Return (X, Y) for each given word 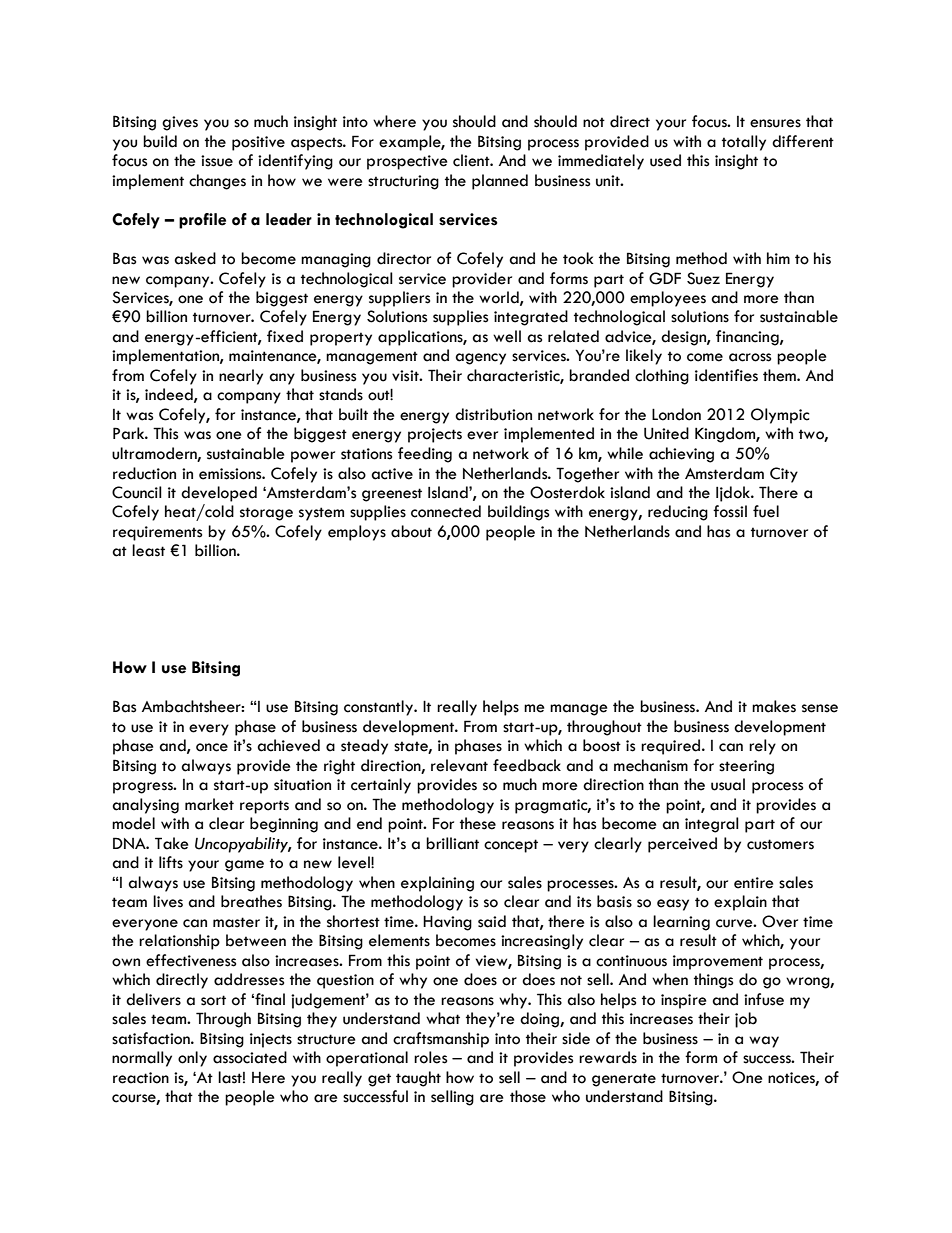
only (192, 1059)
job (746, 1020)
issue (217, 161)
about (411, 531)
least (148, 550)
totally (744, 143)
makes (774, 706)
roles (430, 1057)
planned (500, 182)
